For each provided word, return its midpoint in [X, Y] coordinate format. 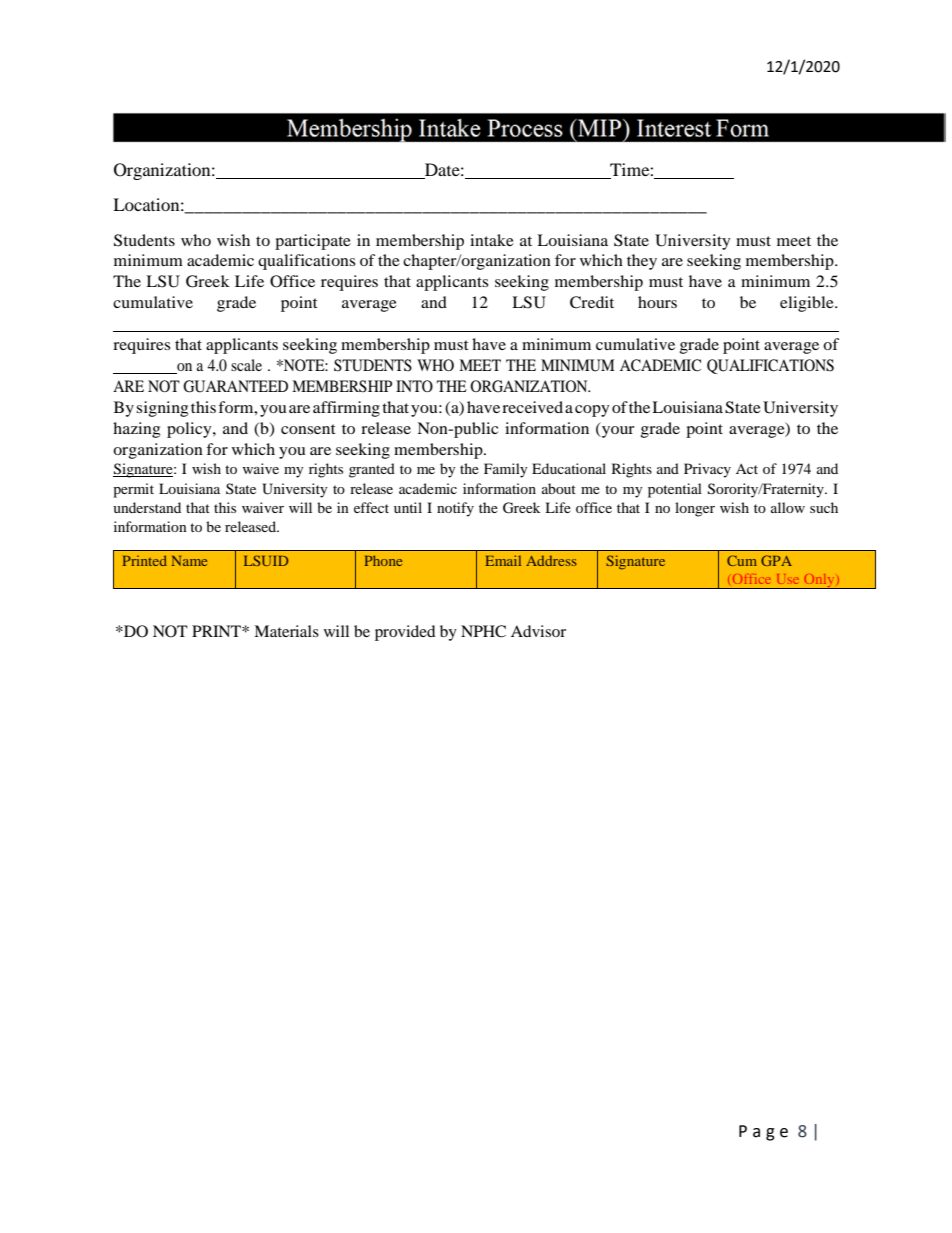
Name [189, 561]
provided [405, 633]
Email [503, 560]
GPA [776, 560]
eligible [808, 304]
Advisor [538, 631]
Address [551, 561]
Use [787, 579]
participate [313, 242]
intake [492, 240]
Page [763, 1133]
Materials [286, 631]
